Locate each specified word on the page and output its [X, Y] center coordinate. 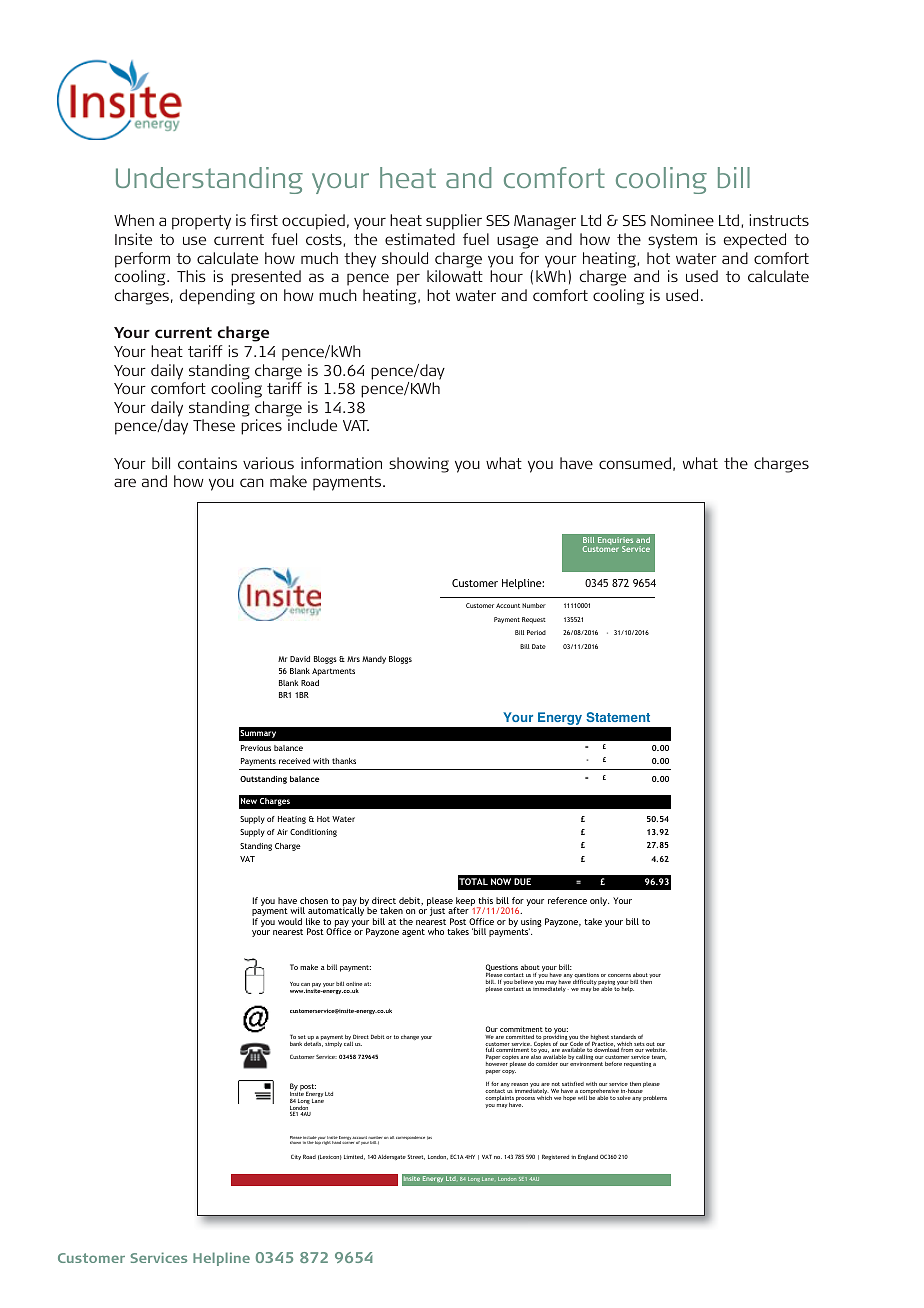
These [214, 425]
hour [506, 276]
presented [266, 278]
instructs [779, 220]
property [201, 222]
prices [261, 427]
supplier [454, 222]
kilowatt [455, 276]
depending [217, 297]
